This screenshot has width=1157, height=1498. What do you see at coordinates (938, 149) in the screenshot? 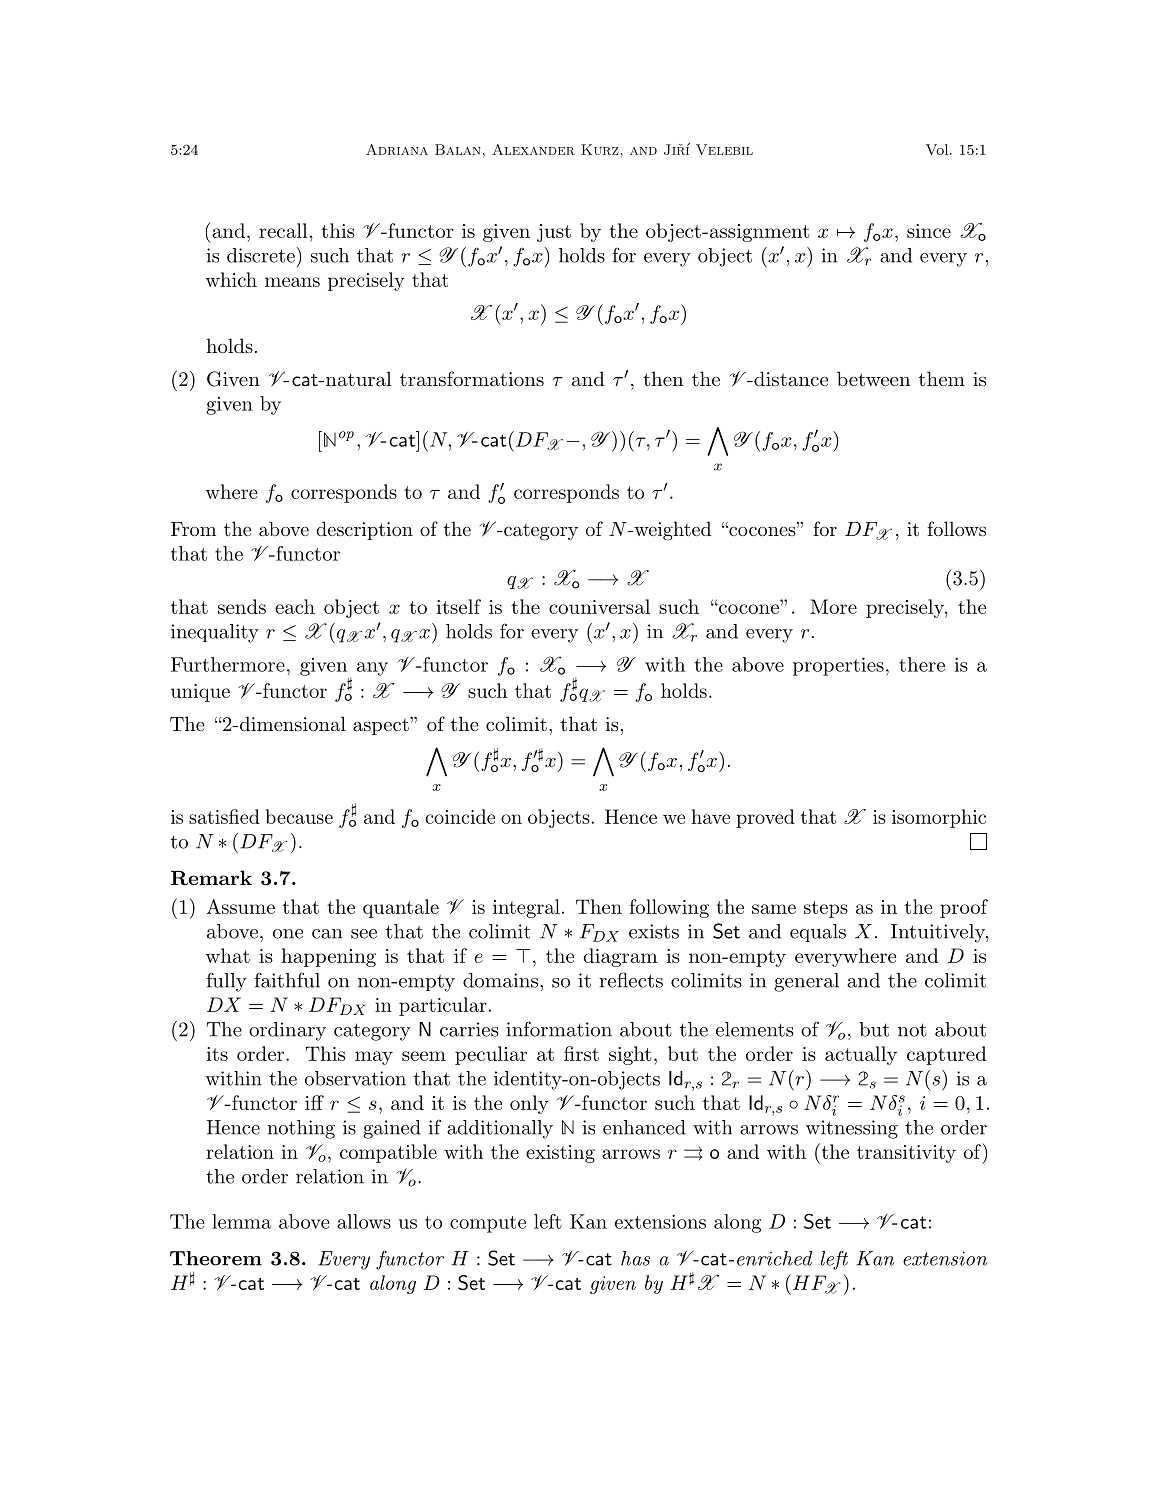
I see `Vol` at bounding box center [938, 149].
